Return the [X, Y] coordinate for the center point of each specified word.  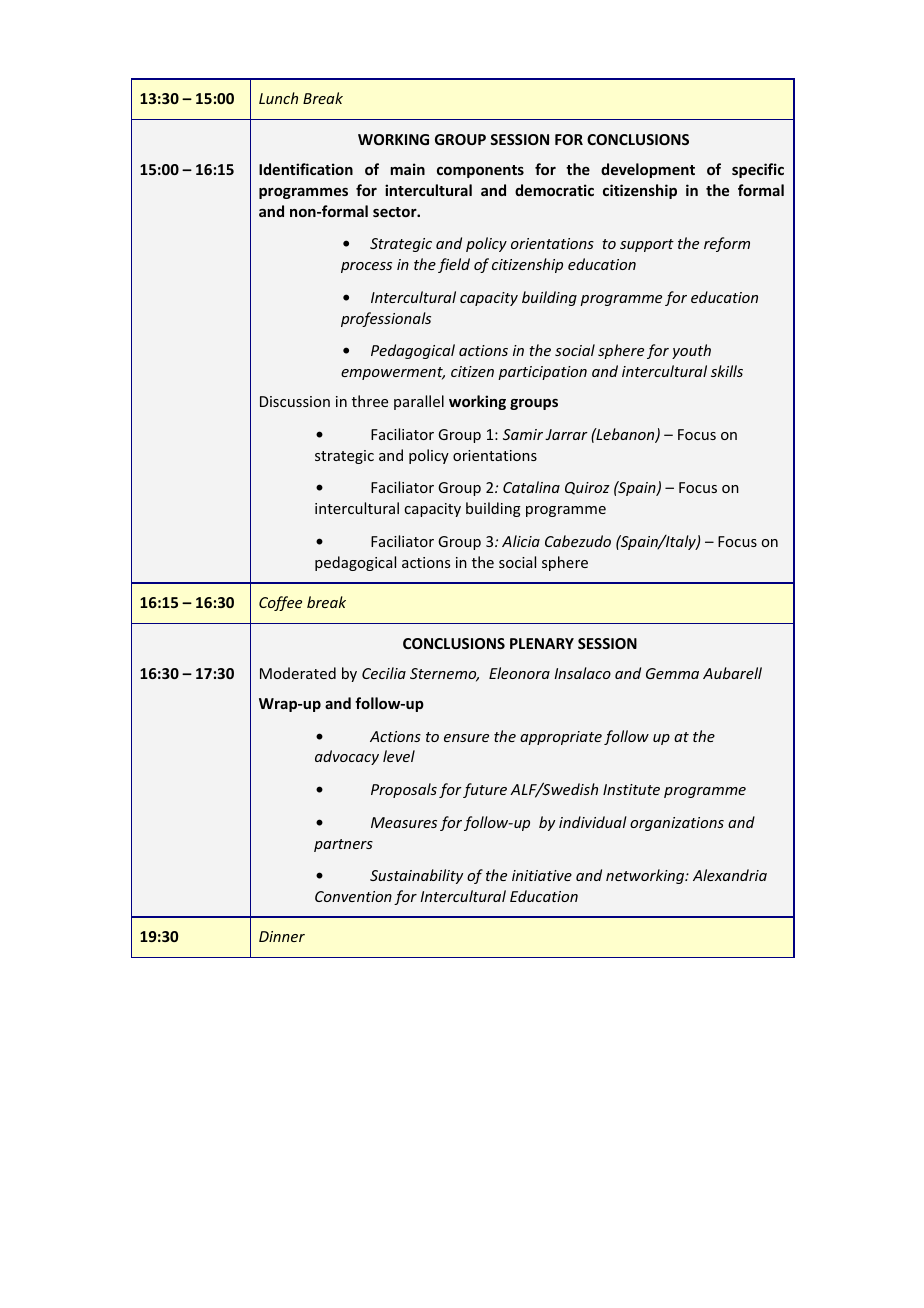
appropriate [561, 738]
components [480, 171]
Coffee [280, 603]
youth [691, 351]
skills [727, 371]
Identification [306, 169]
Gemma [672, 673]
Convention [353, 896]
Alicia [521, 541]
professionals [386, 319]
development [648, 170]
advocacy [347, 757]
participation [542, 373]
